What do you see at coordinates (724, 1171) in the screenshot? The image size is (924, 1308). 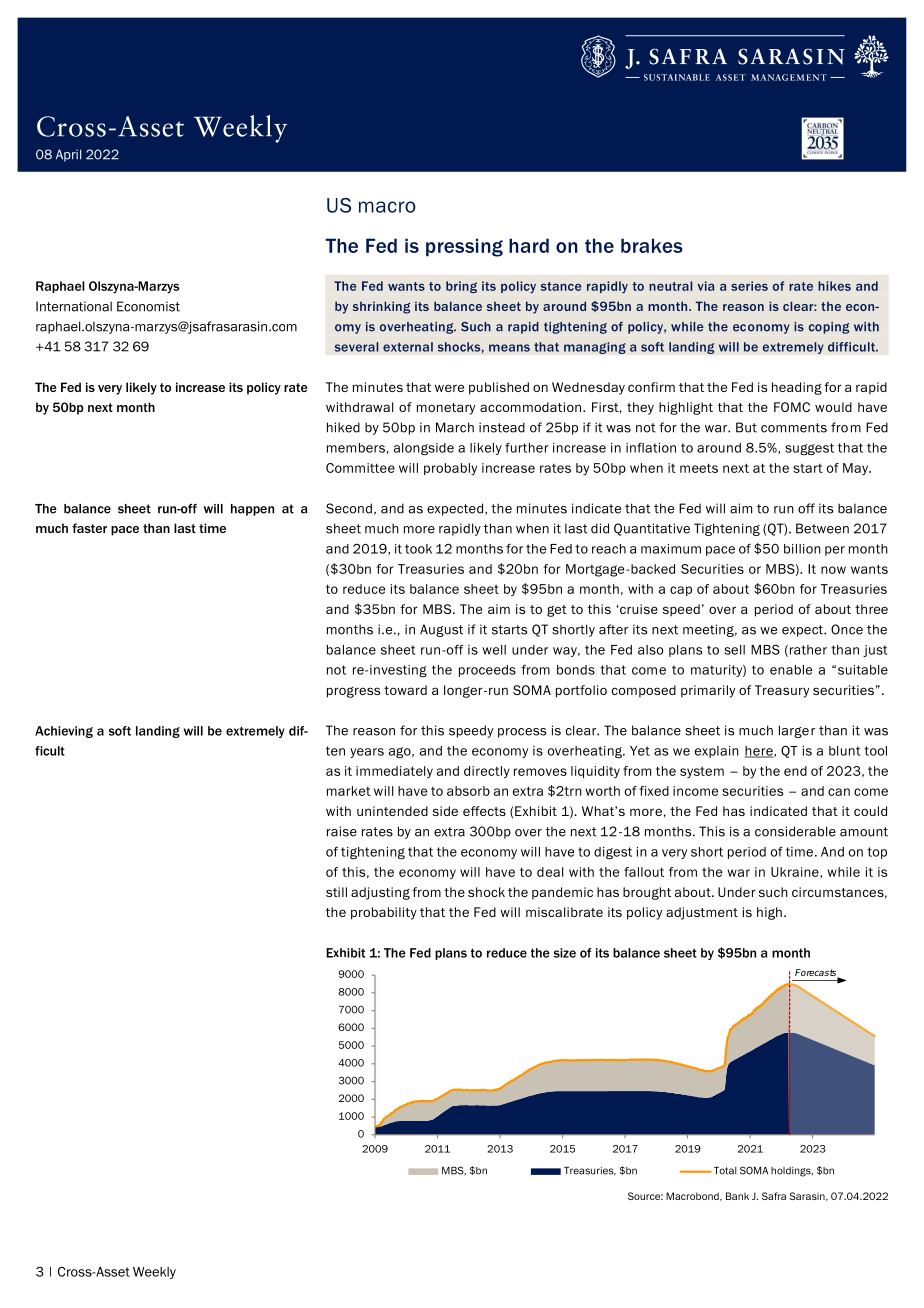 I see `Total` at bounding box center [724, 1171].
